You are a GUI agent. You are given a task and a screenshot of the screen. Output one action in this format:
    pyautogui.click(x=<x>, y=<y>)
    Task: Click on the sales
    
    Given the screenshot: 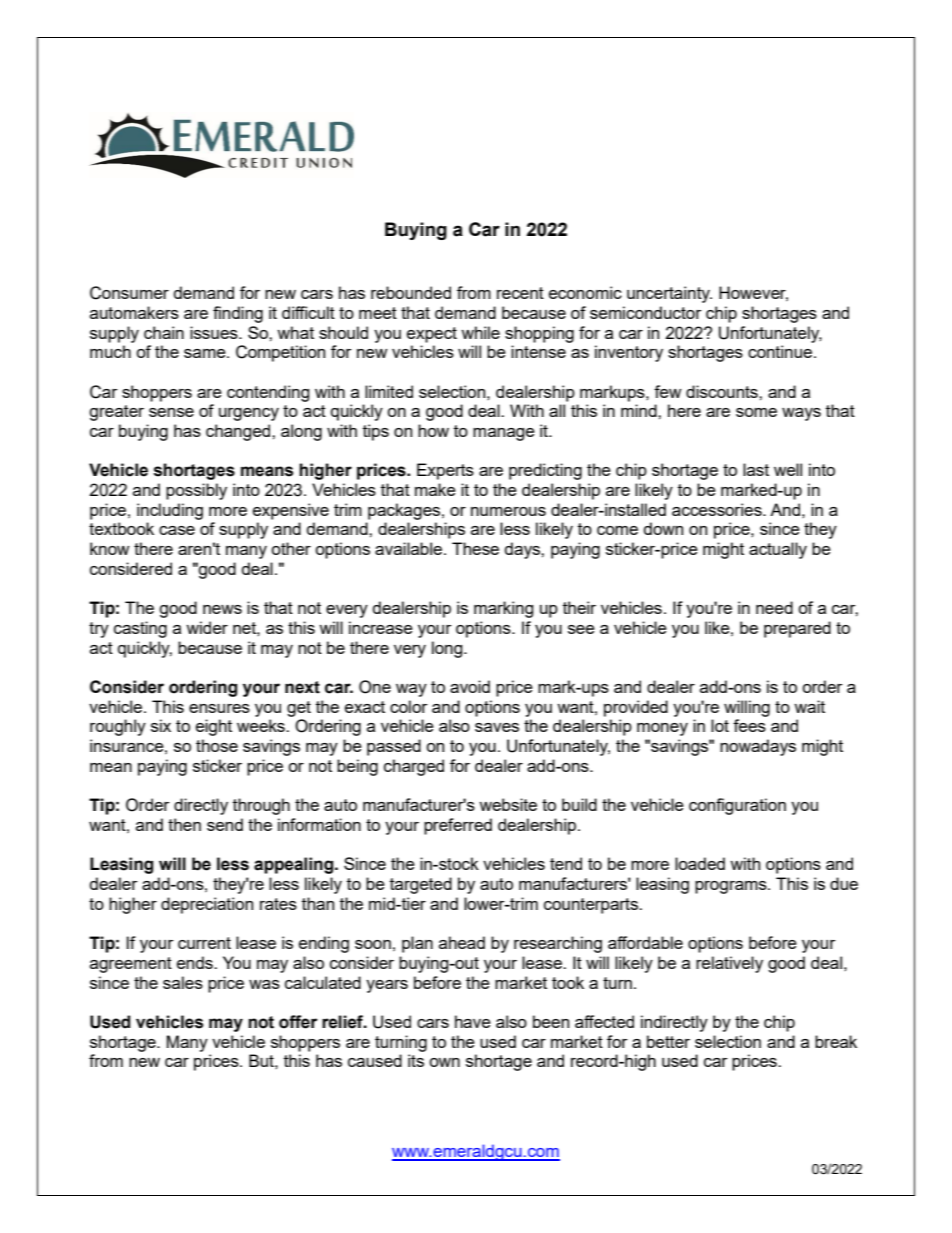 What is the action you would take?
    pyautogui.click(x=183, y=982)
